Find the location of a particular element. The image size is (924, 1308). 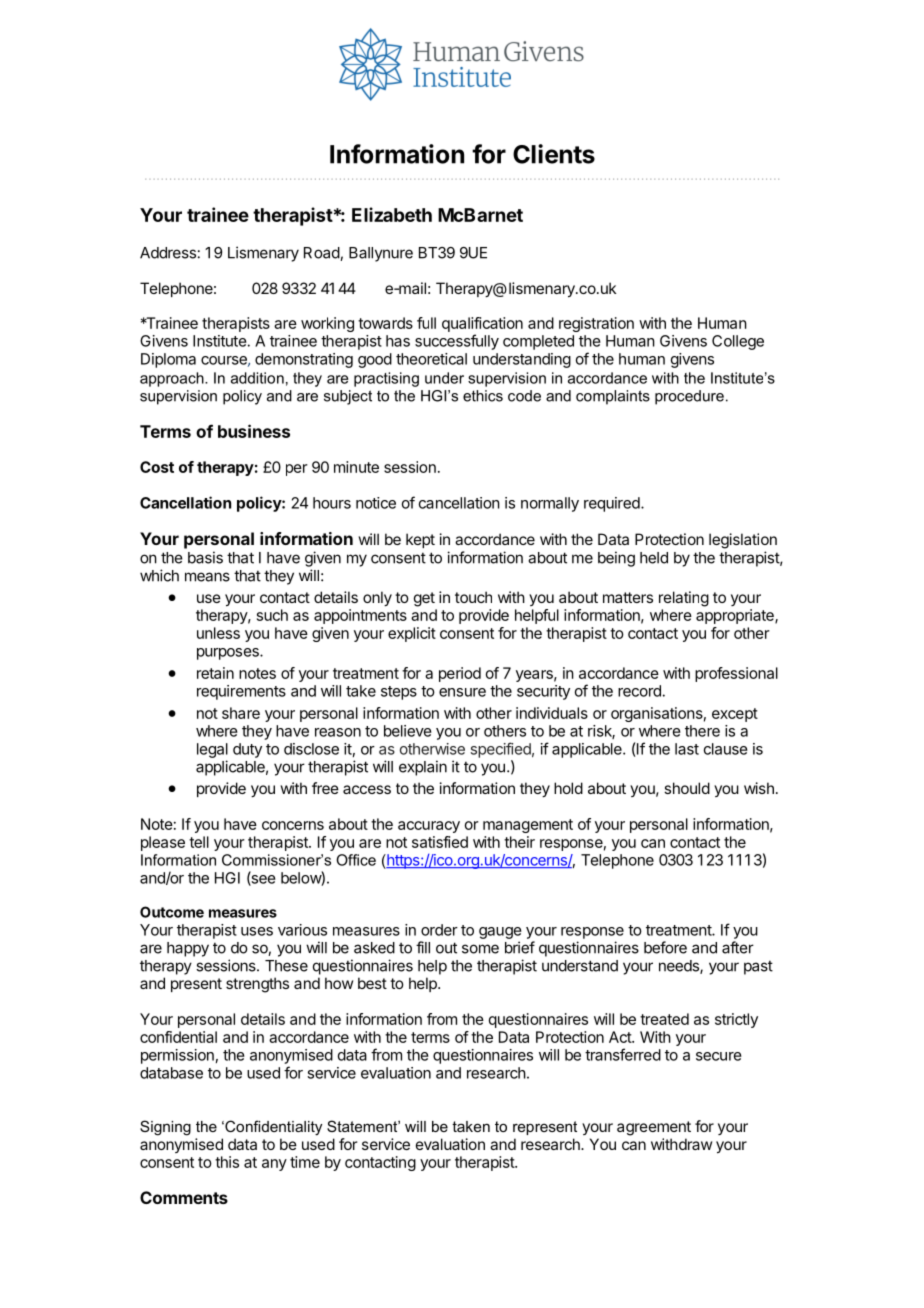

Elizabeth is located at coordinates (392, 214).
